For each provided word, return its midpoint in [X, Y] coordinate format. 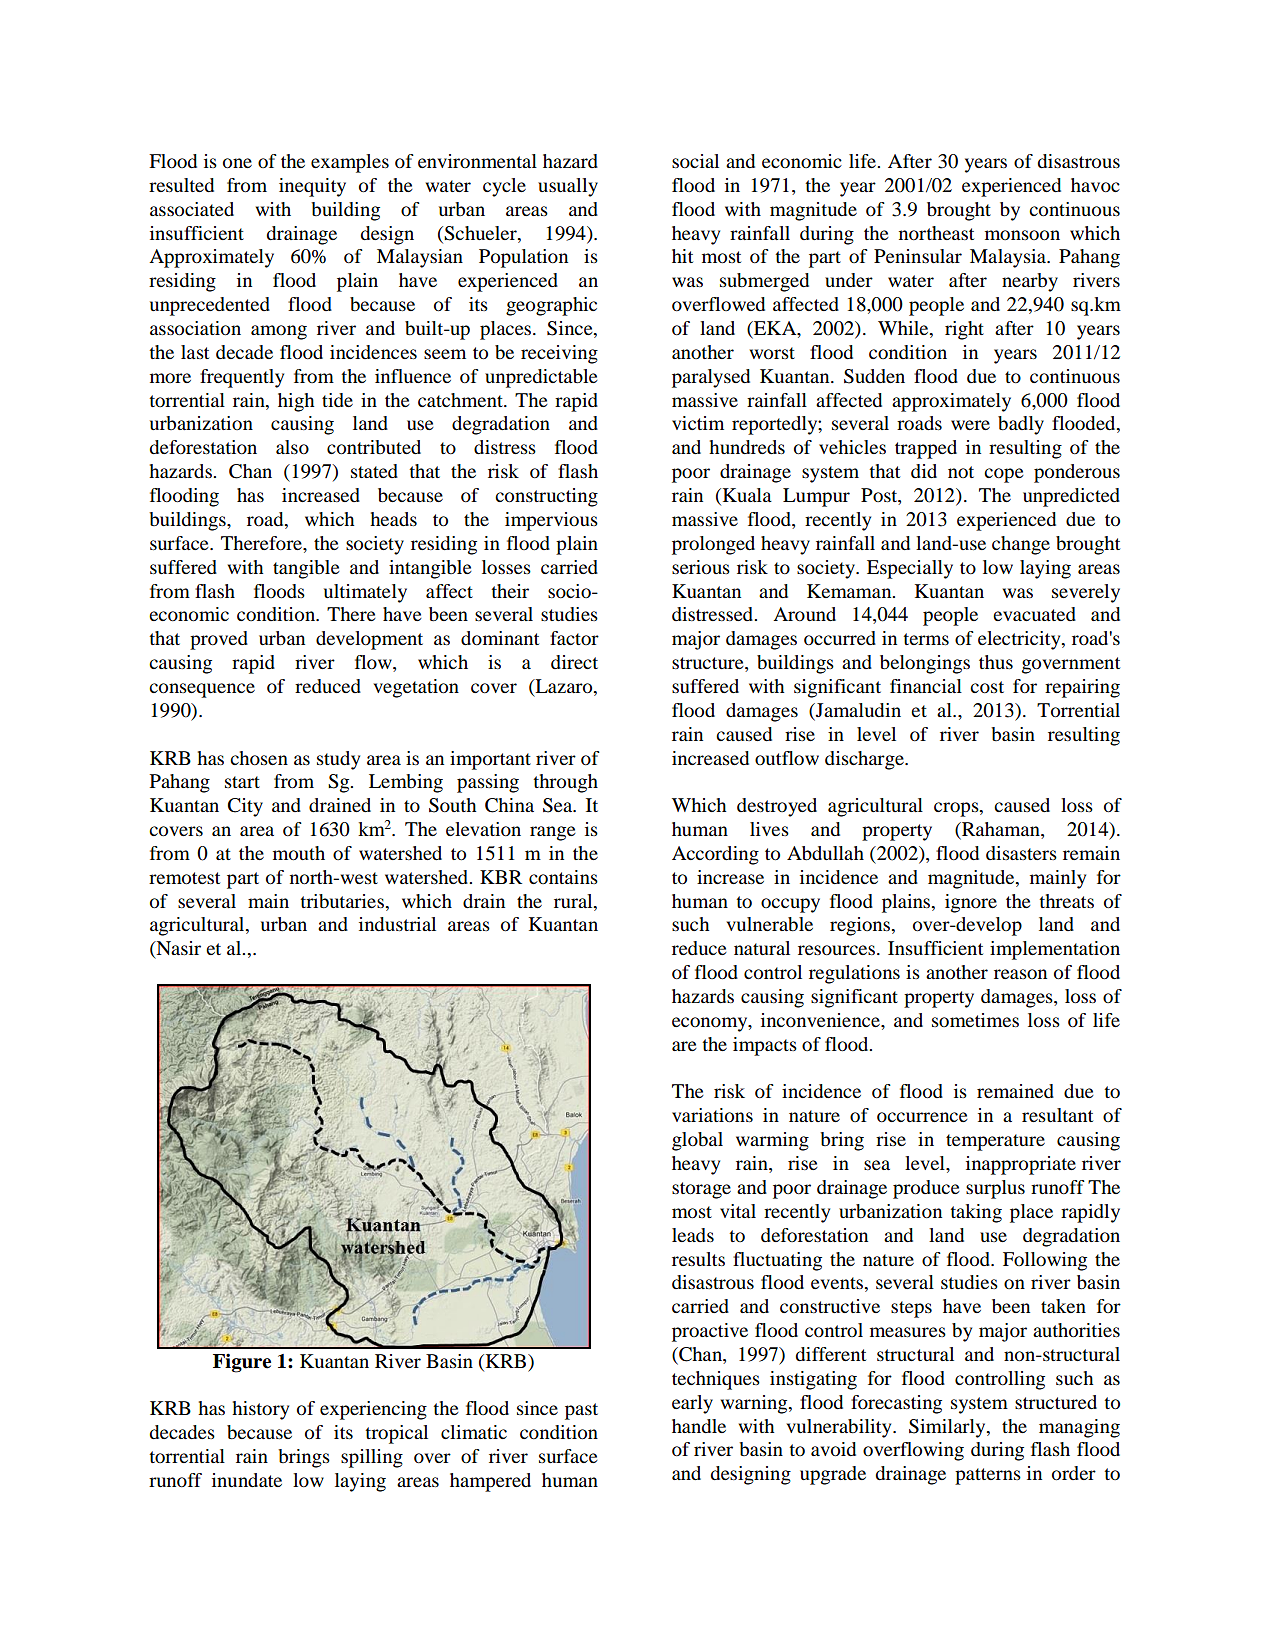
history [260, 1410]
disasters [1021, 853]
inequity [312, 187]
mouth [299, 853]
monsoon [1022, 235]
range [553, 833]
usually [568, 187]
